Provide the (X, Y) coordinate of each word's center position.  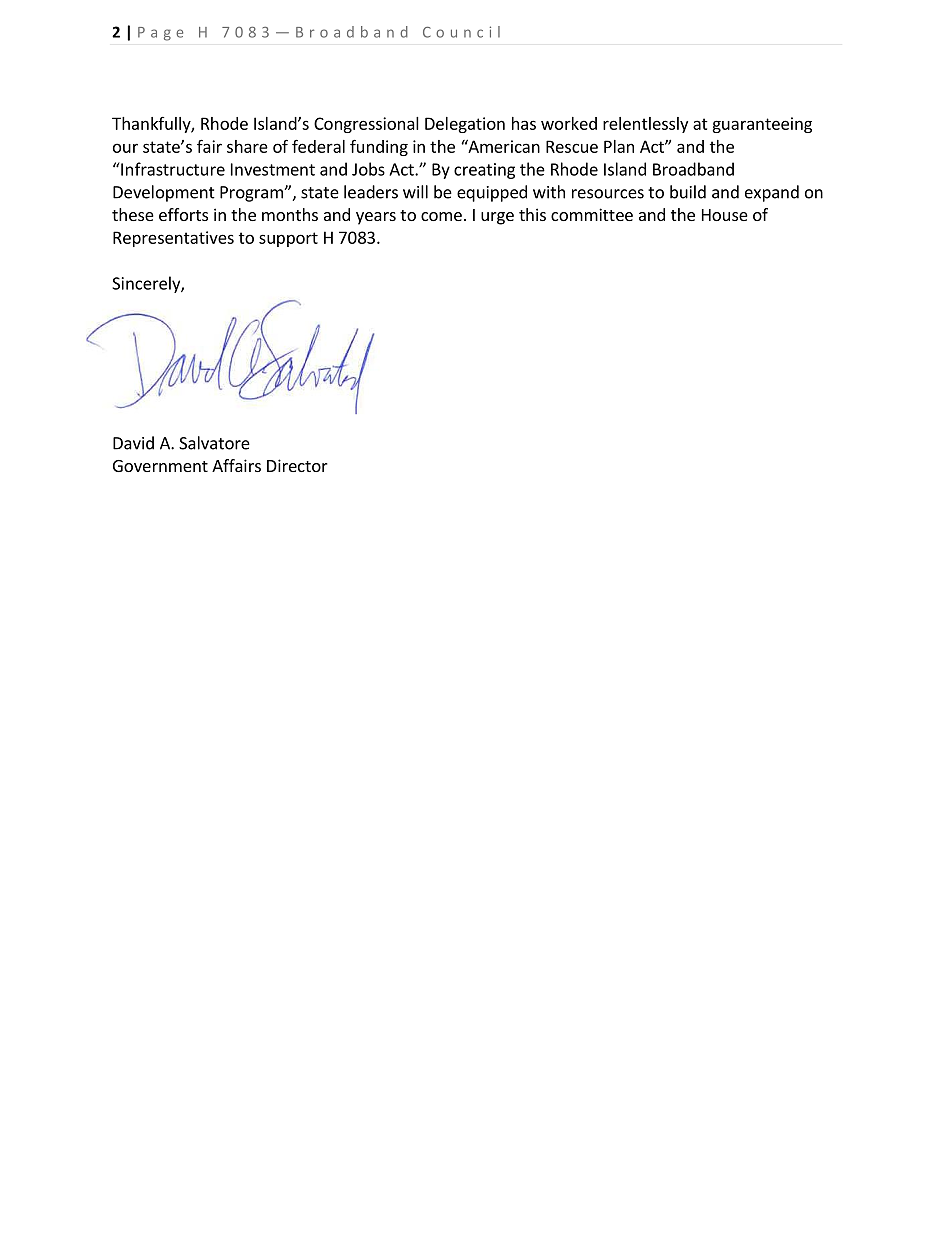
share (247, 146)
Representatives (173, 239)
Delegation (465, 125)
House (725, 215)
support (288, 239)
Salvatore (214, 443)
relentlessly (645, 125)
